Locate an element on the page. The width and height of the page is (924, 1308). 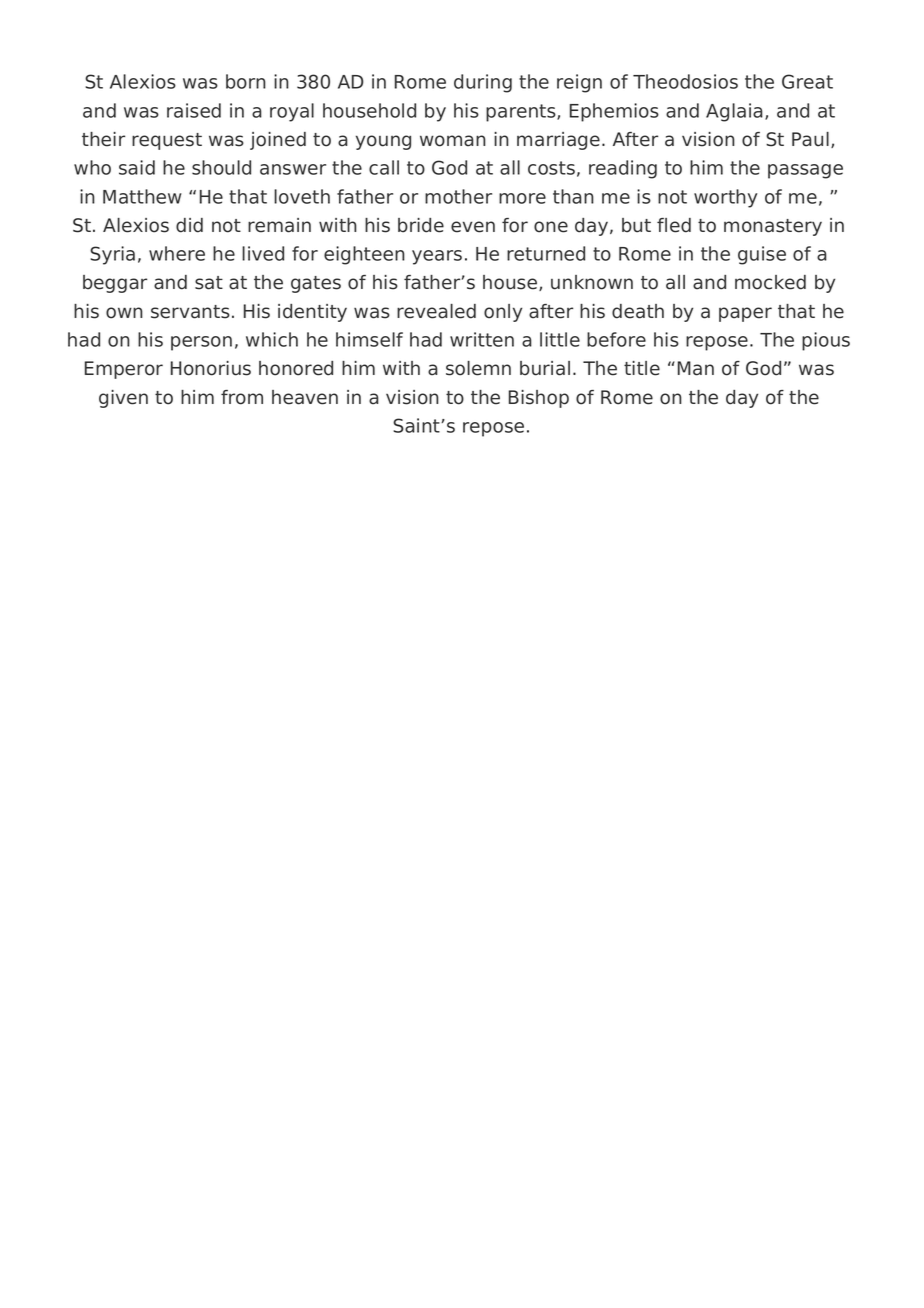
paper is located at coordinates (745, 314).
